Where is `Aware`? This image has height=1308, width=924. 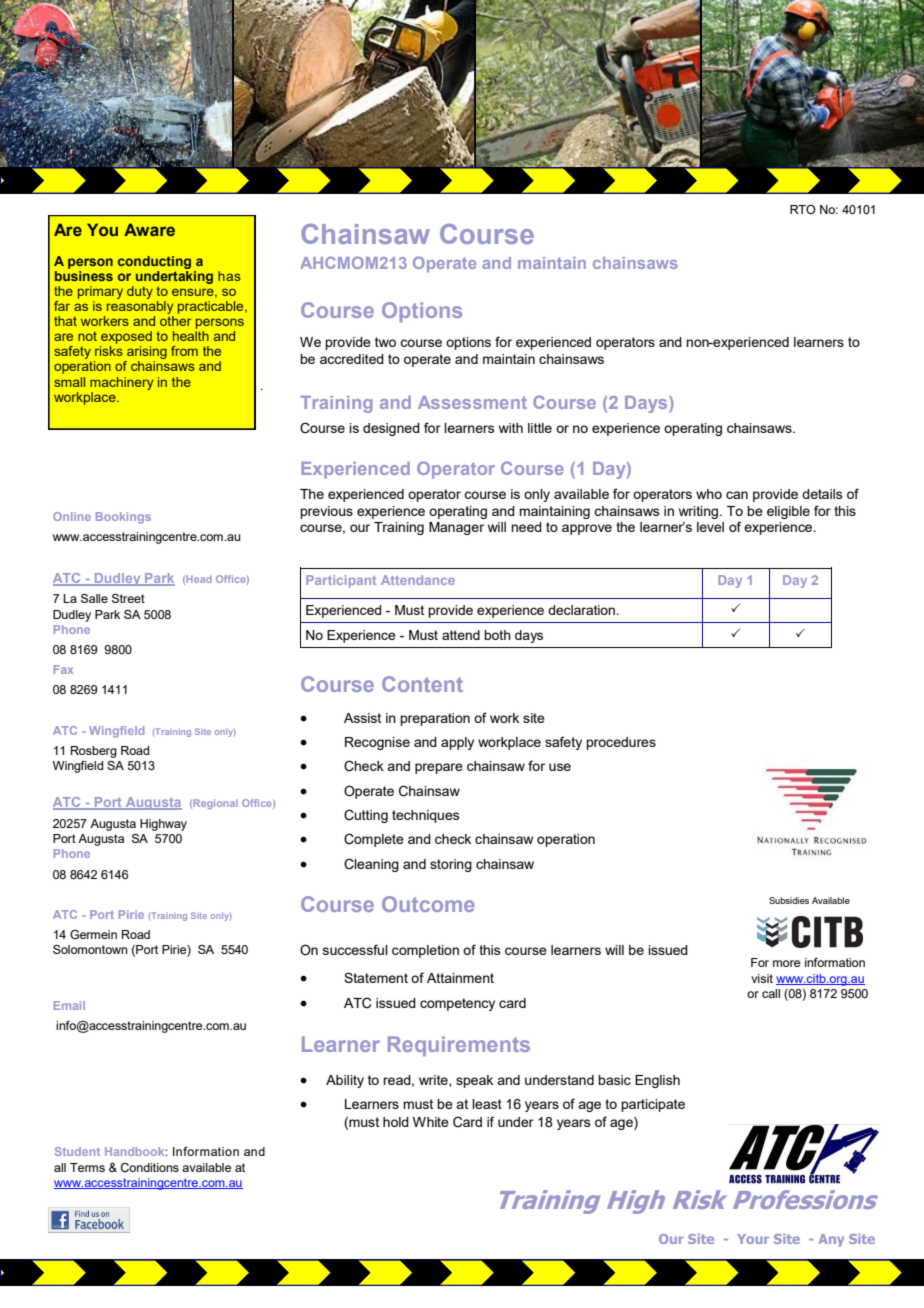 Aware is located at coordinates (149, 229).
